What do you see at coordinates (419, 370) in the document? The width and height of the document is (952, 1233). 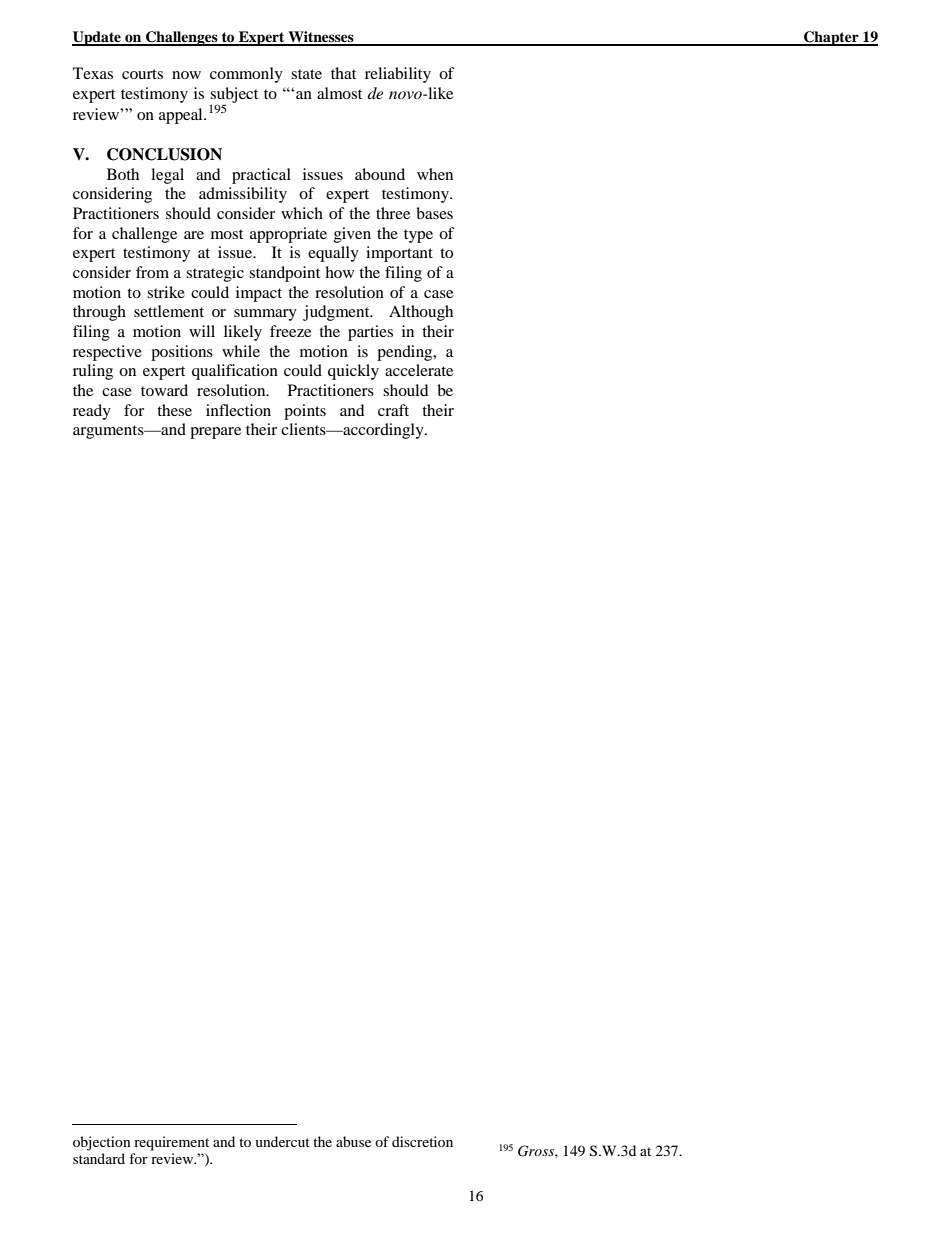 I see `accelerate` at bounding box center [419, 370].
